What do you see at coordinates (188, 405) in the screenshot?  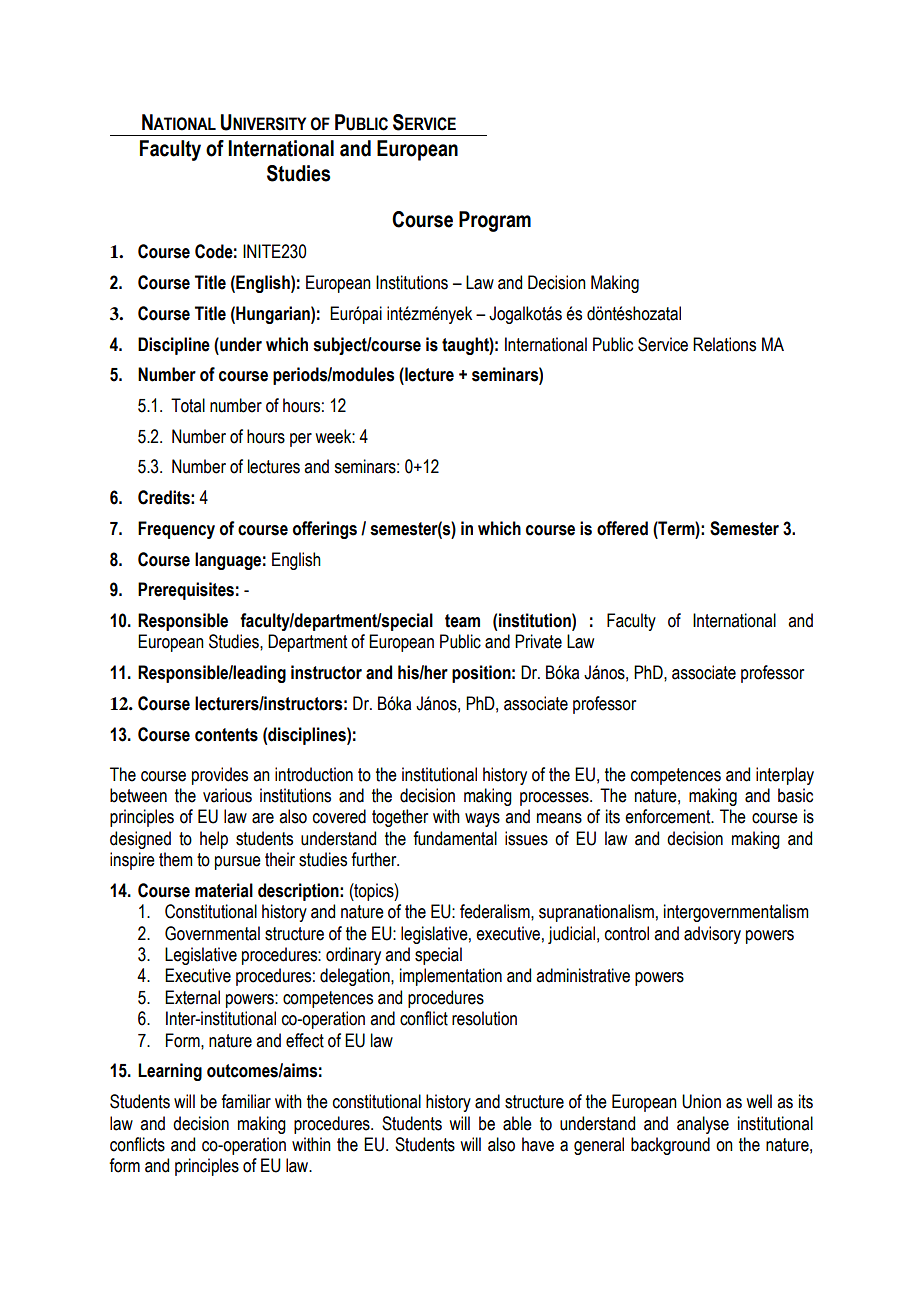 I see `Total` at bounding box center [188, 405].
